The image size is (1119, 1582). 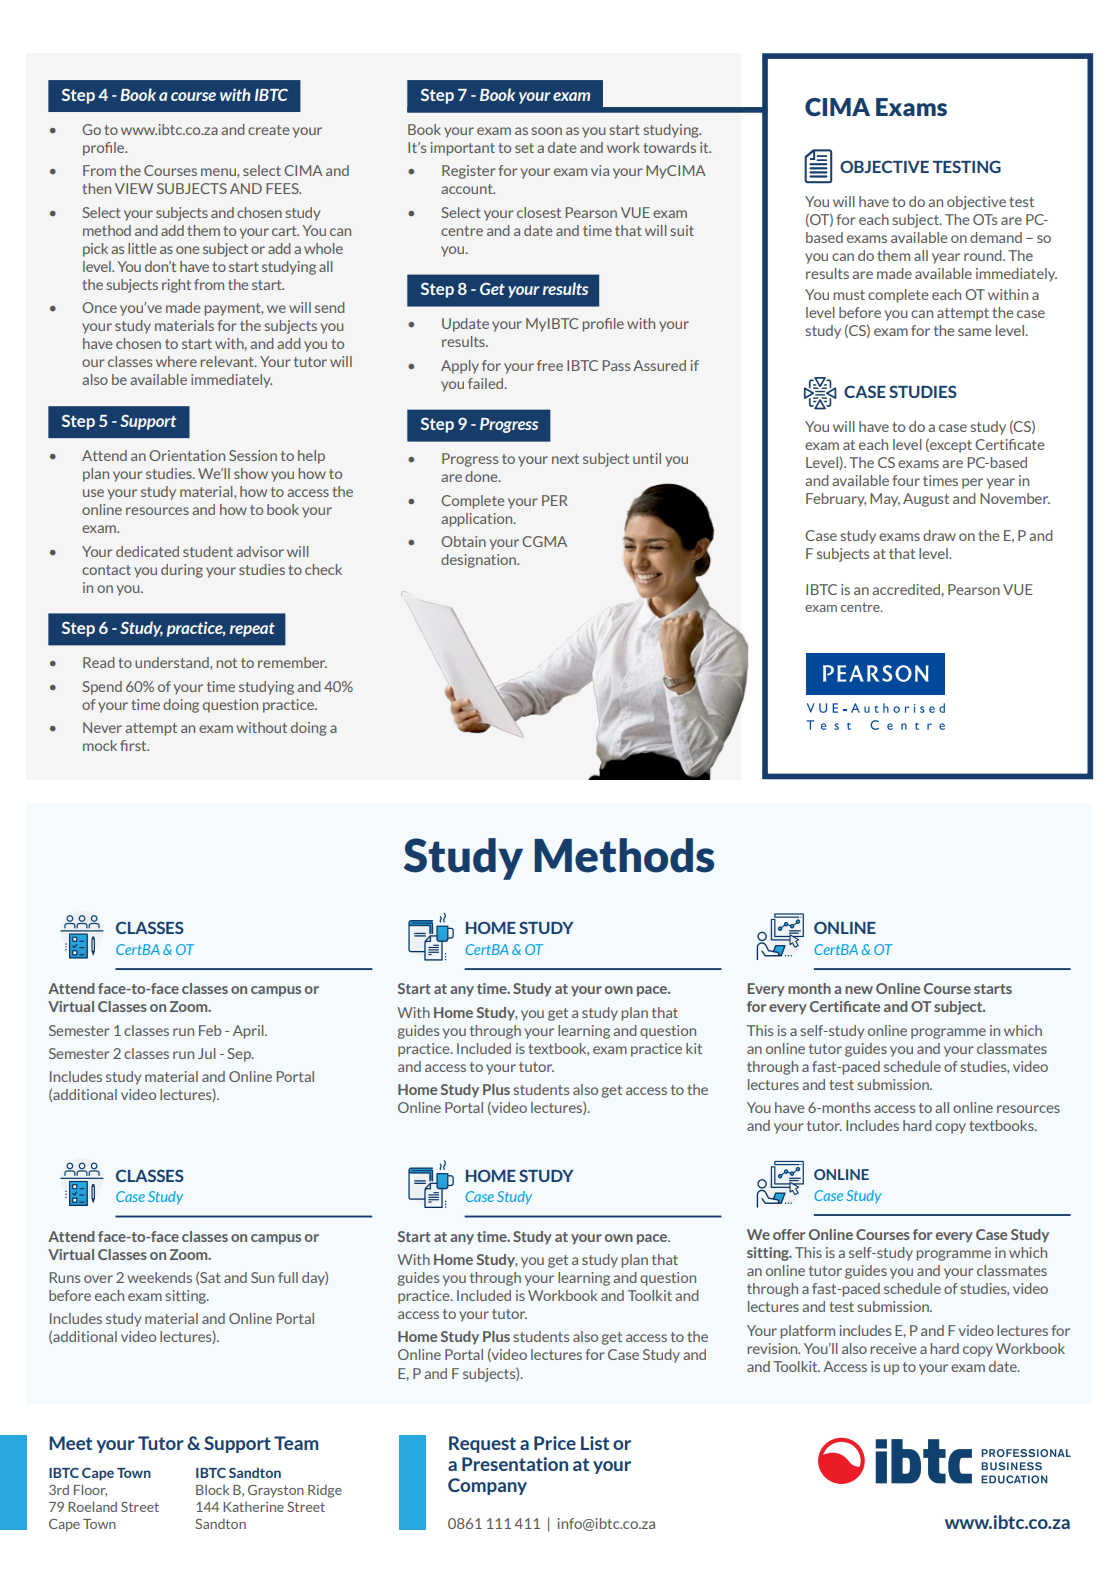 I want to click on April, so click(x=249, y=1032).
